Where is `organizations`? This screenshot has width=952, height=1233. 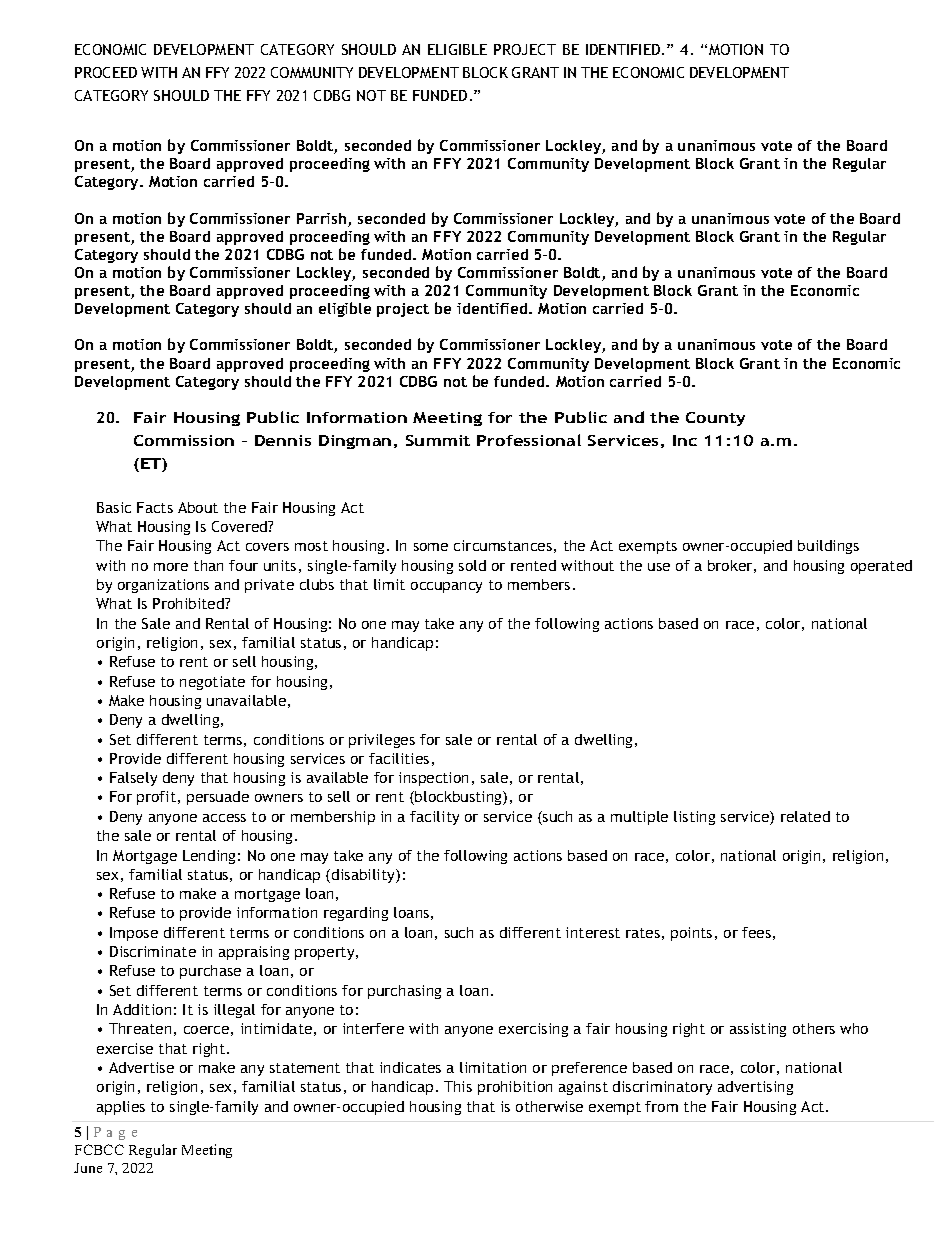
organizations is located at coordinates (163, 586).
